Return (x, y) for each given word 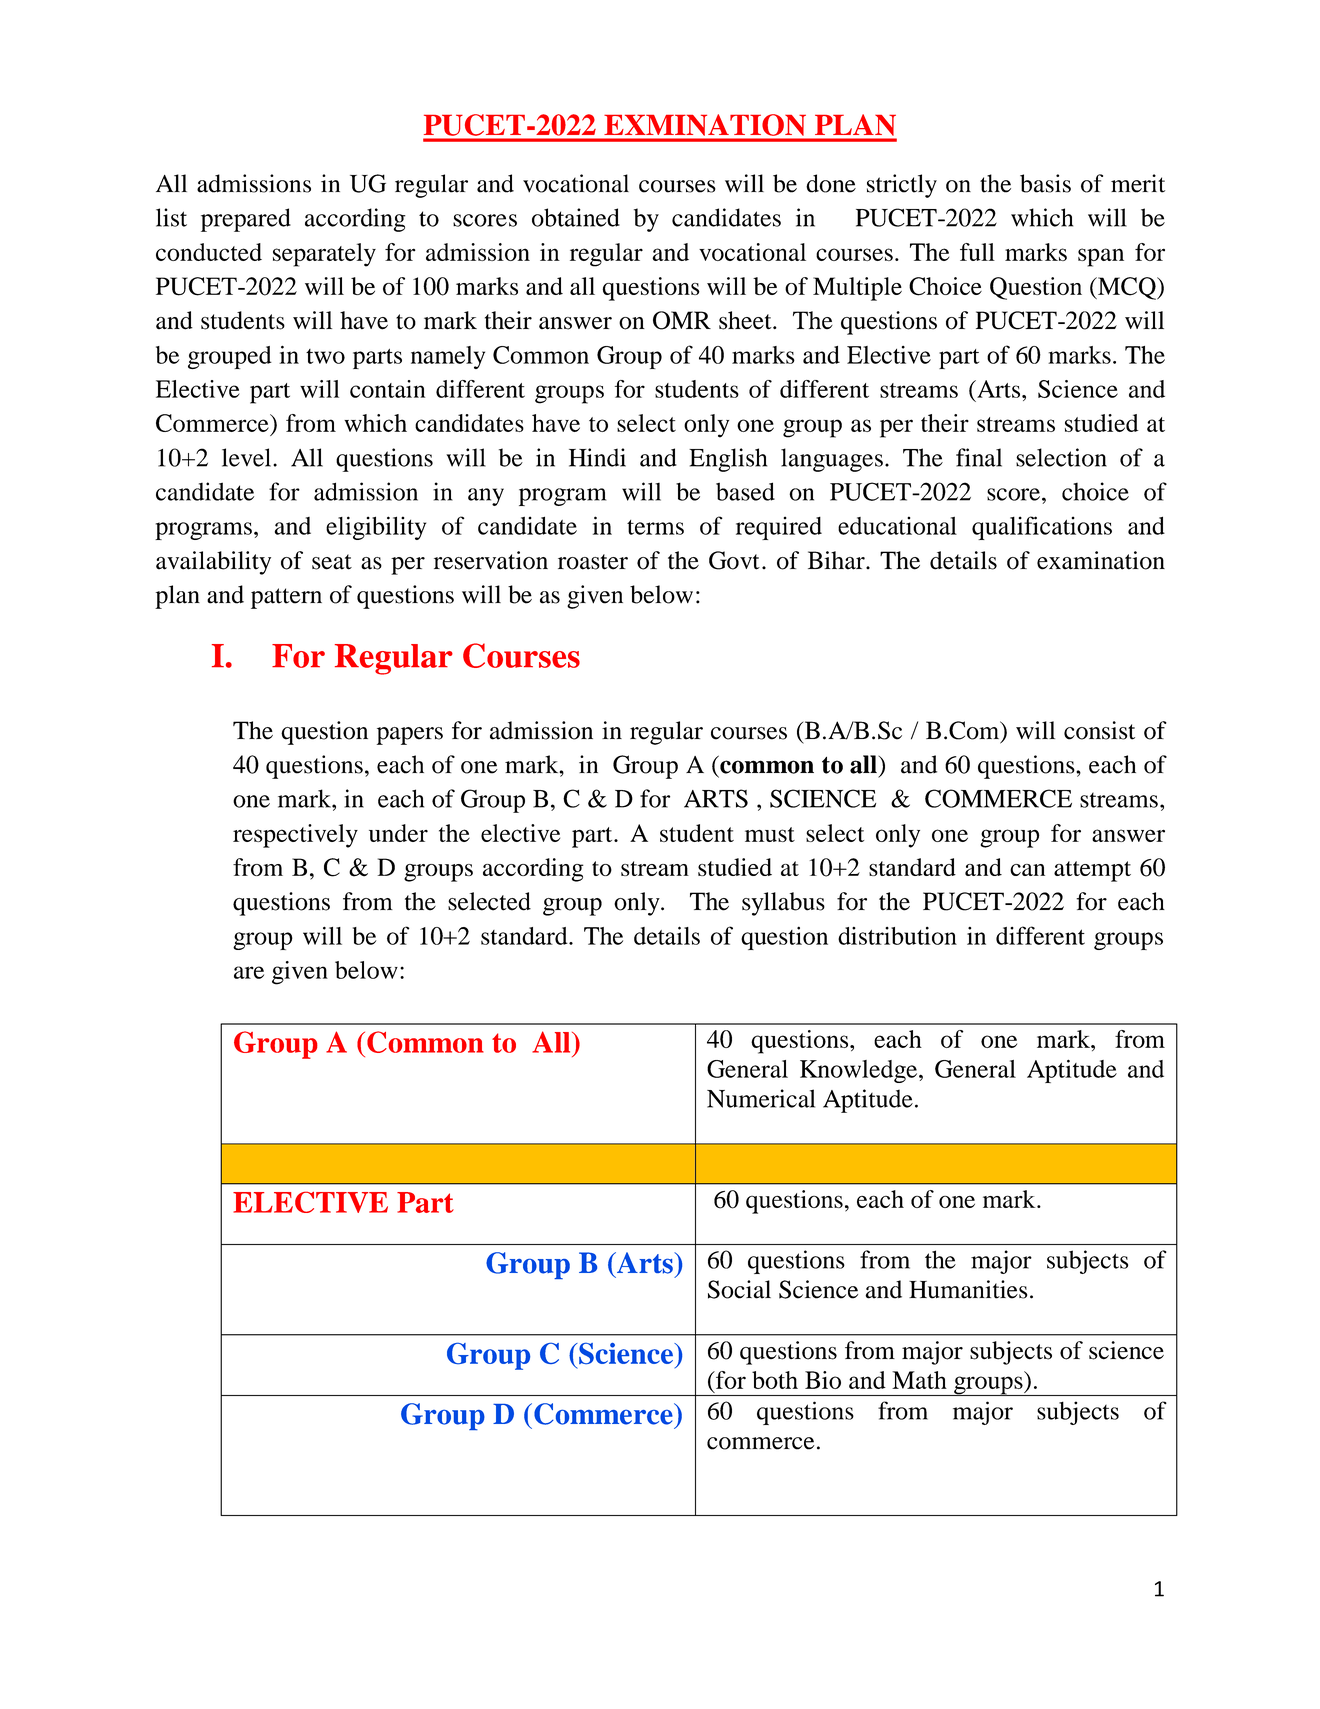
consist (1099, 730)
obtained (576, 217)
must (770, 834)
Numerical (761, 1098)
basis (1045, 183)
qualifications (1042, 528)
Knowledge (860, 1071)
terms (655, 527)
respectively (295, 836)
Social (739, 1289)
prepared (246, 220)
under (398, 833)
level (246, 457)
